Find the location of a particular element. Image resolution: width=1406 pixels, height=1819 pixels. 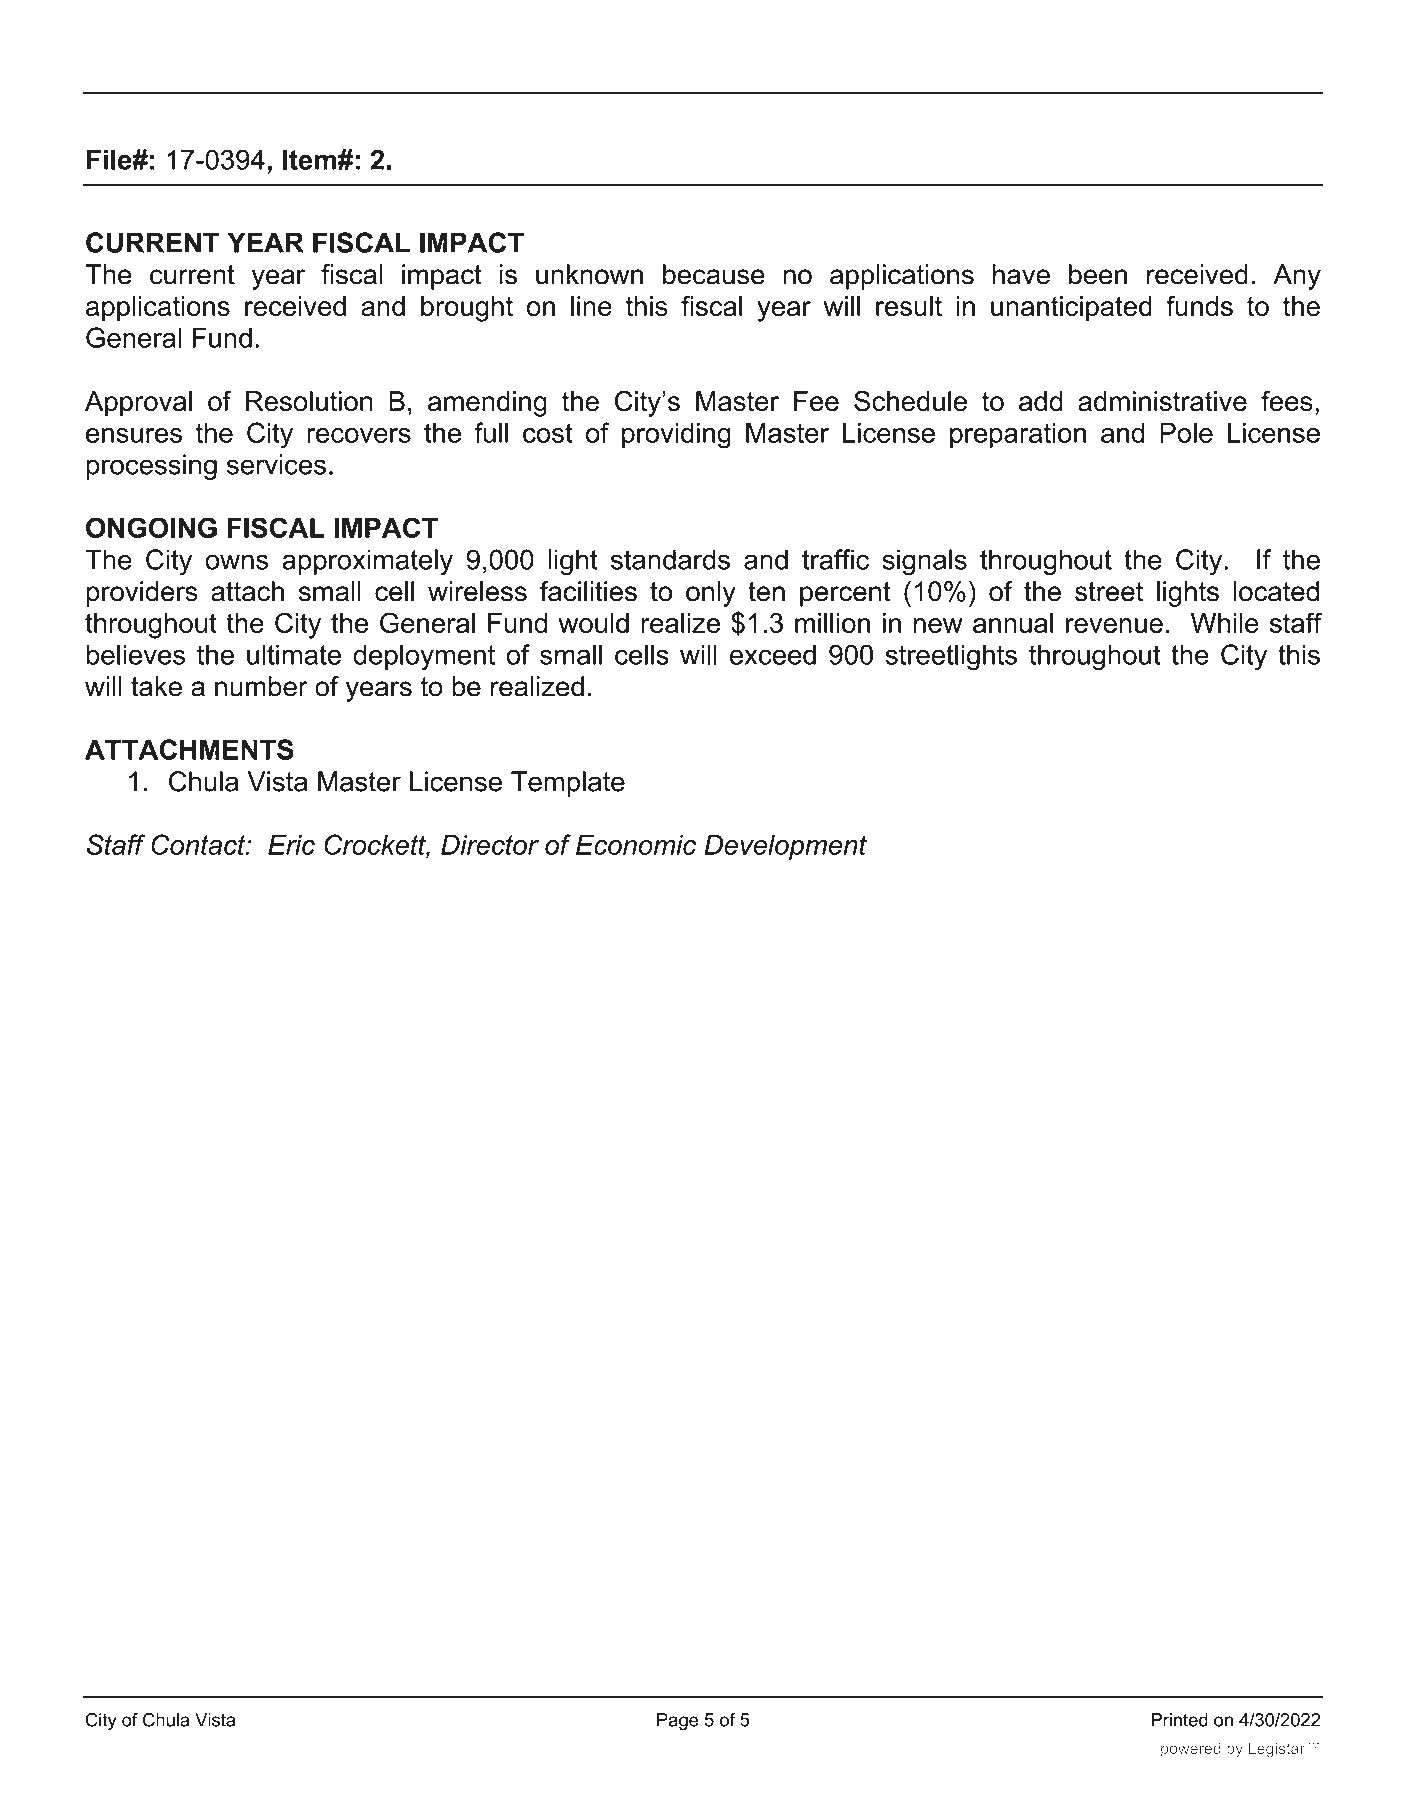

revenue is located at coordinates (1114, 625).
